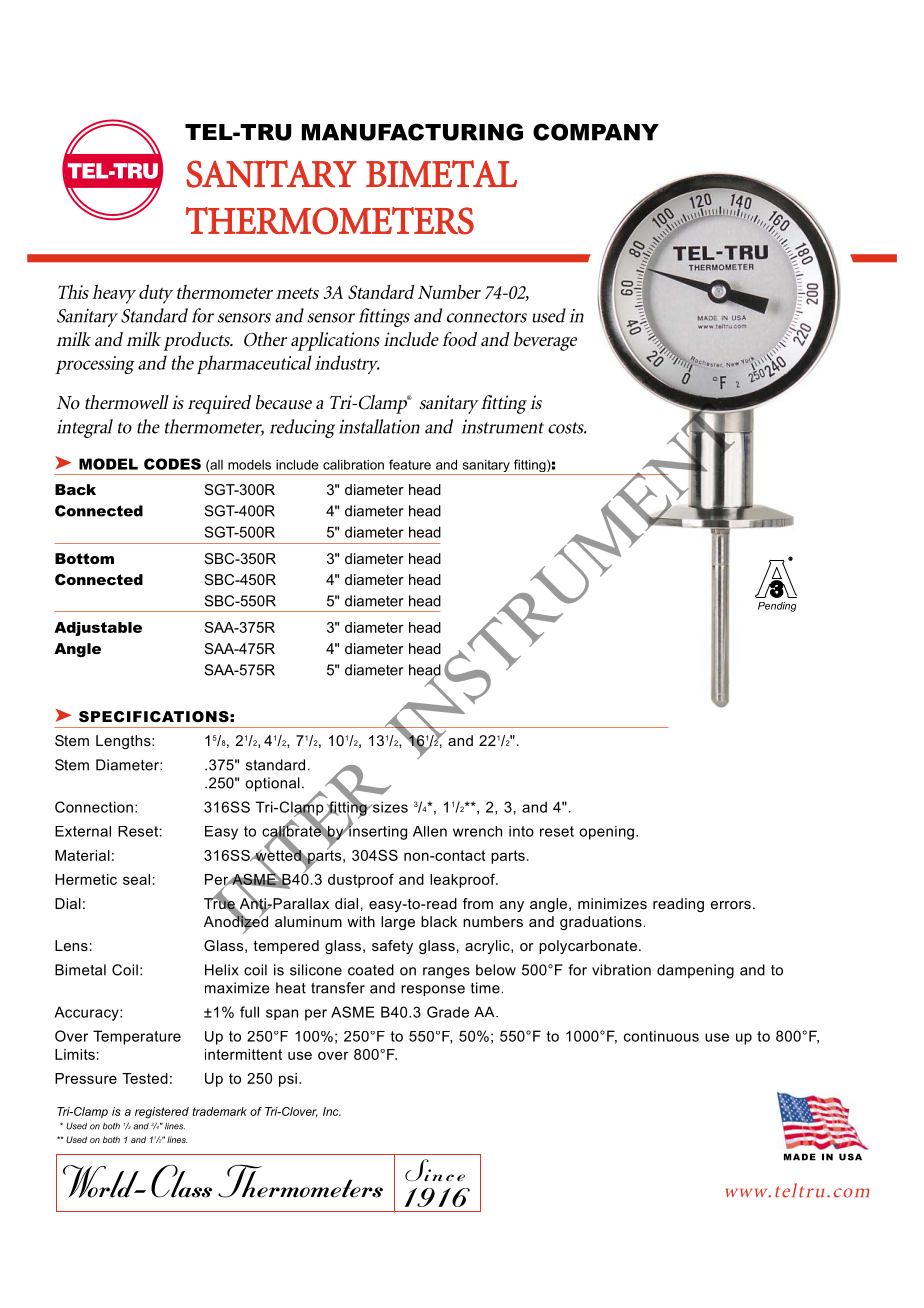 This screenshot has width=924, height=1308. I want to click on COMPANY, so click(596, 132).
